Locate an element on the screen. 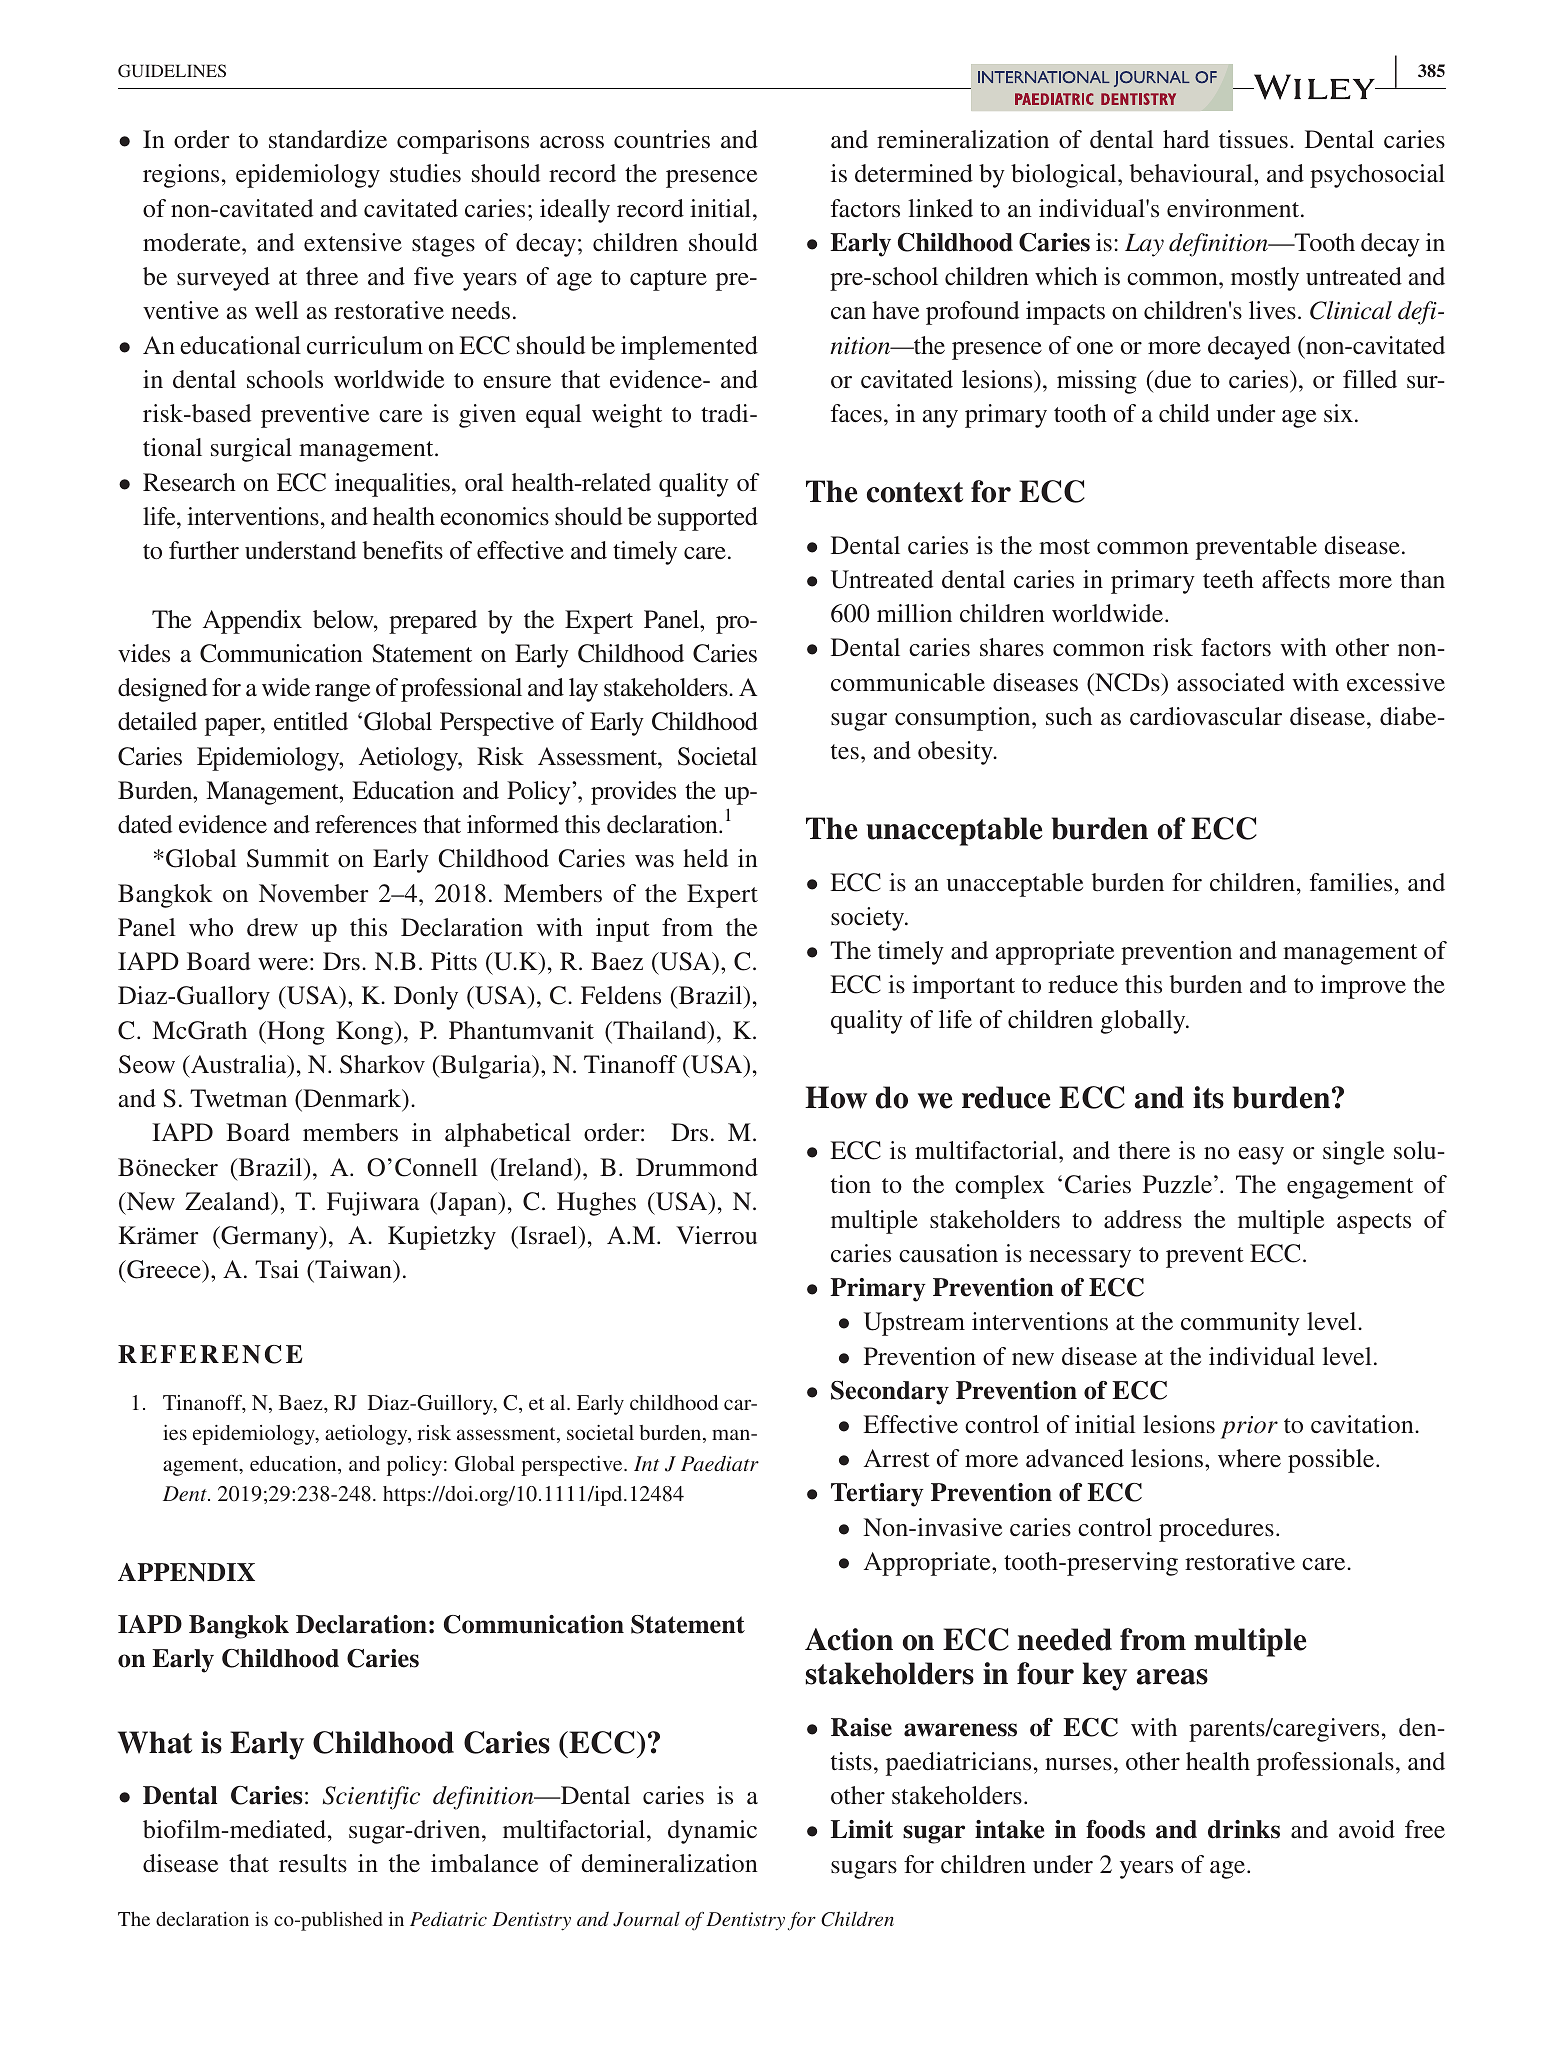 This screenshot has width=1568, height=2061. Limit is located at coordinates (862, 1829).
